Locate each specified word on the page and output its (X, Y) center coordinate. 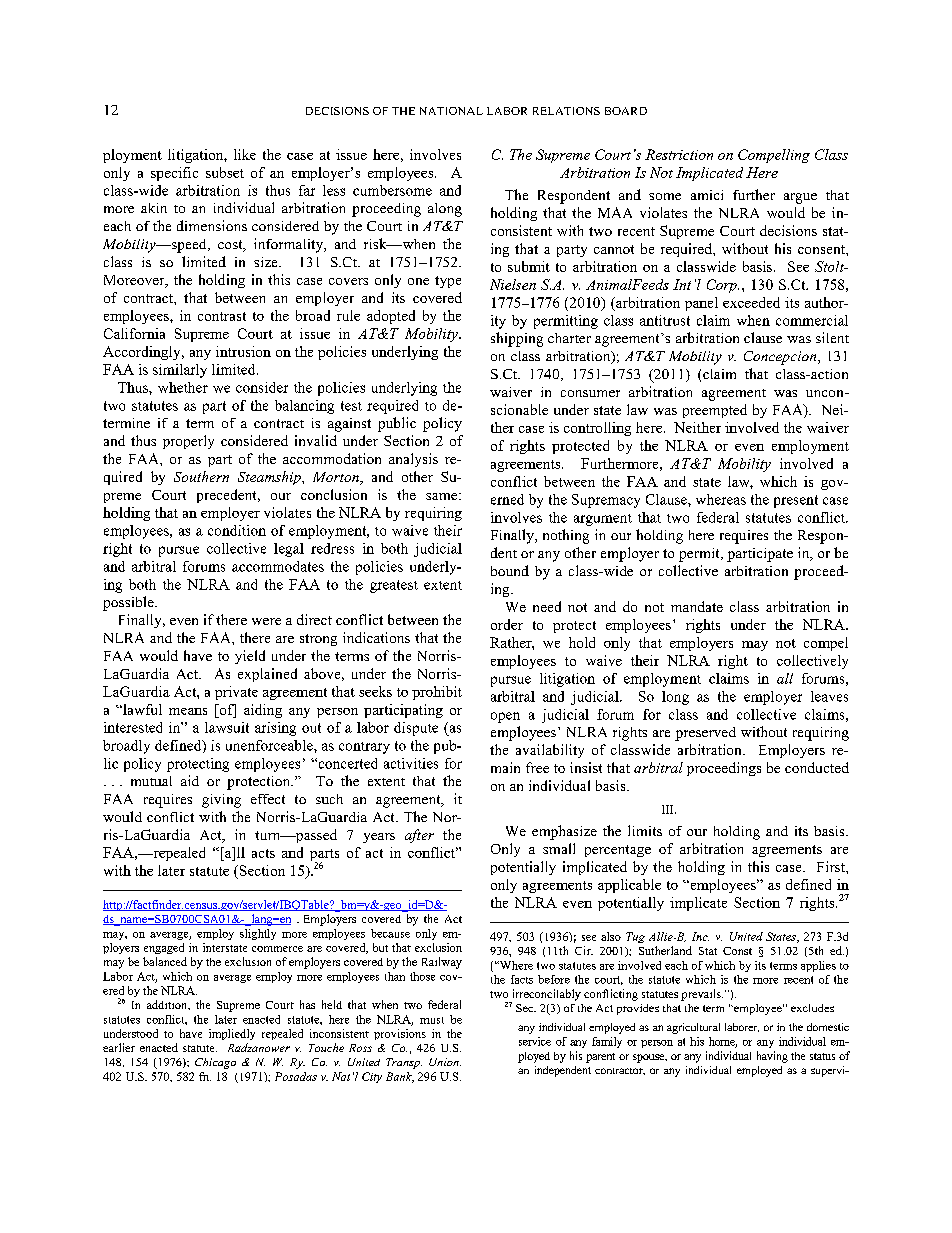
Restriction (679, 154)
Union (445, 1062)
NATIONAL (451, 111)
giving (221, 801)
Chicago (215, 1063)
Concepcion (781, 358)
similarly (180, 371)
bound (510, 570)
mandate (697, 606)
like (245, 154)
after (419, 836)
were (266, 621)
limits (645, 830)
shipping (517, 339)
